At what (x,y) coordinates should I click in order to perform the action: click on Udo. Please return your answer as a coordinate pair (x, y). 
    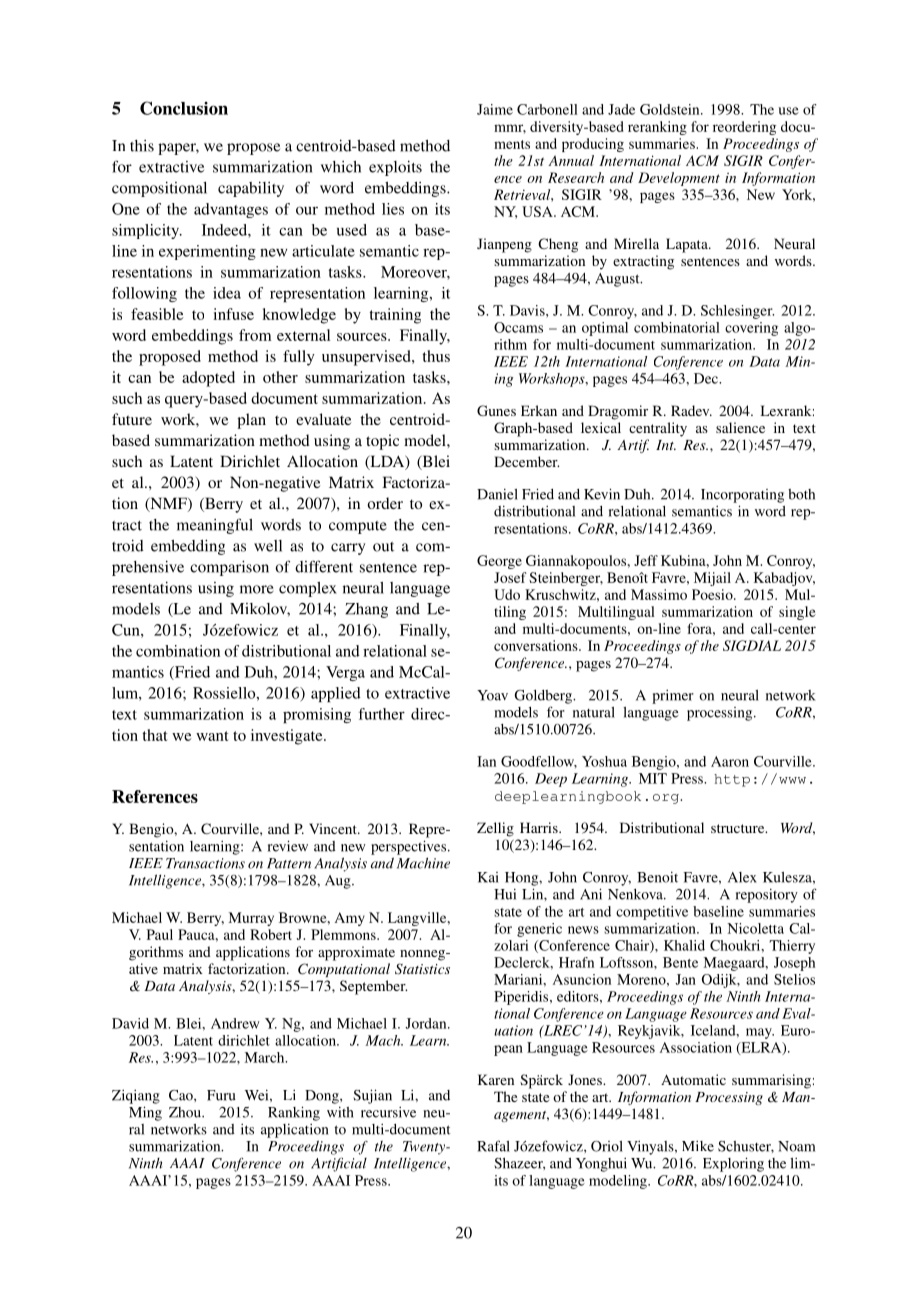
    Looking at the image, I should click on (507, 594).
